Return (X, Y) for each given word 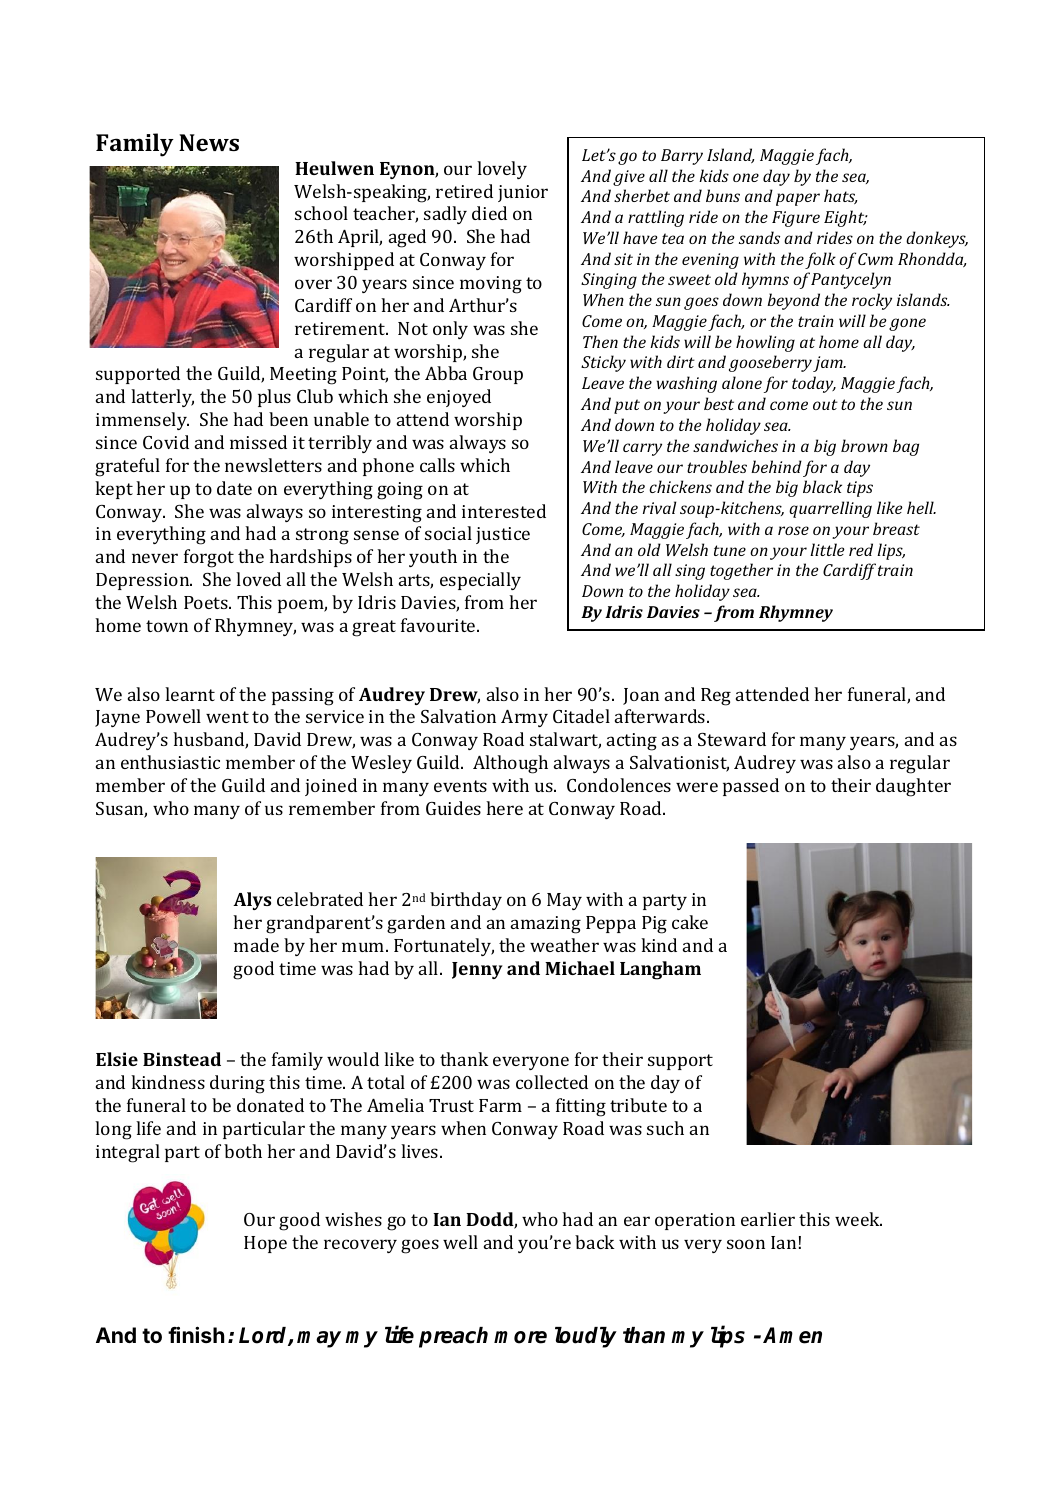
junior (523, 193)
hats (840, 196)
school (321, 213)
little (827, 549)
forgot (209, 558)
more (520, 1337)
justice (503, 535)
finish (196, 1334)
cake (690, 922)
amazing (546, 925)
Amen (792, 1335)
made (256, 945)
